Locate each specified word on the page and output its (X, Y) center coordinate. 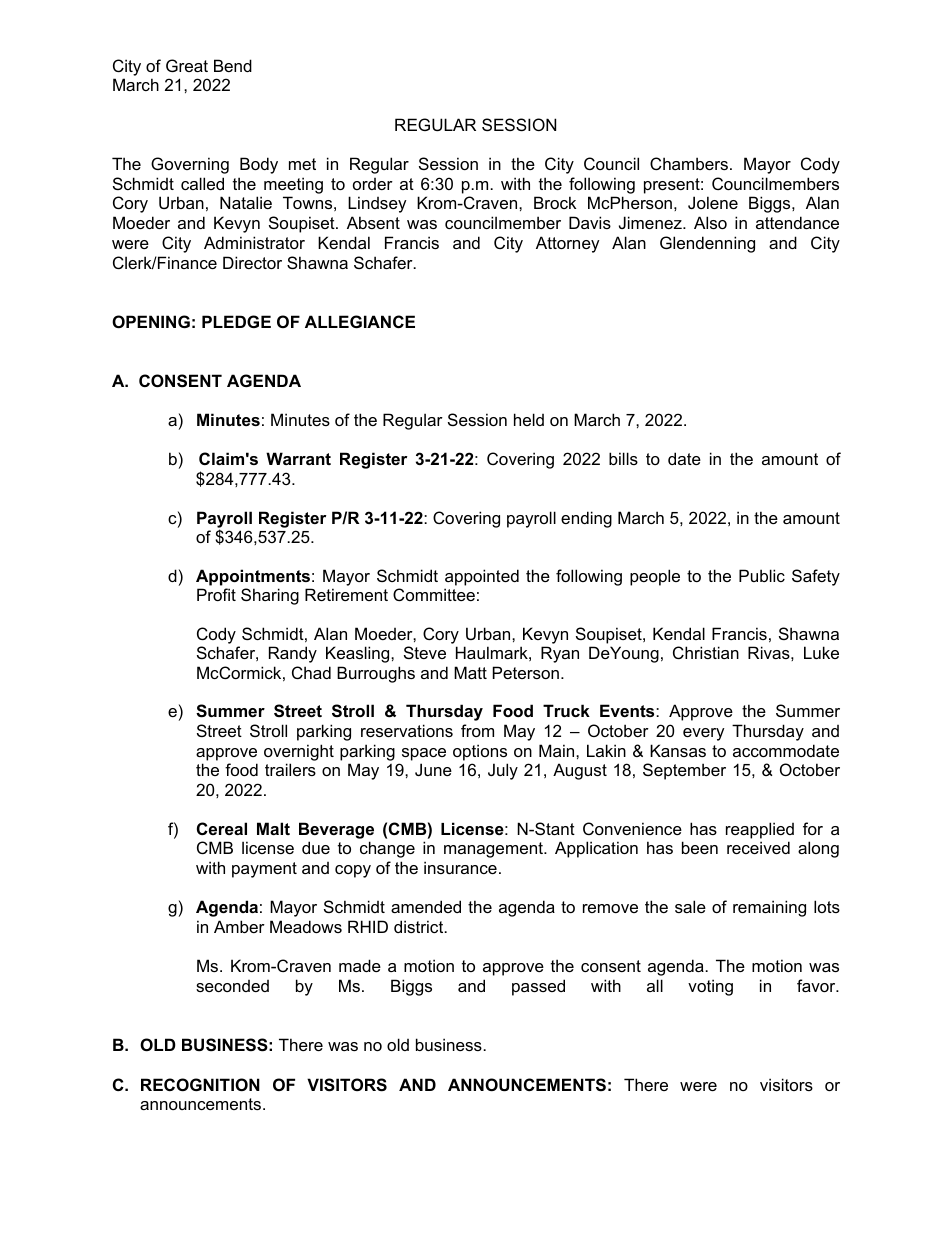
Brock (555, 202)
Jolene (713, 202)
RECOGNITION (200, 1084)
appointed (482, 577)
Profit (216, 594)
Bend (233, 65)
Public (762, 575)
